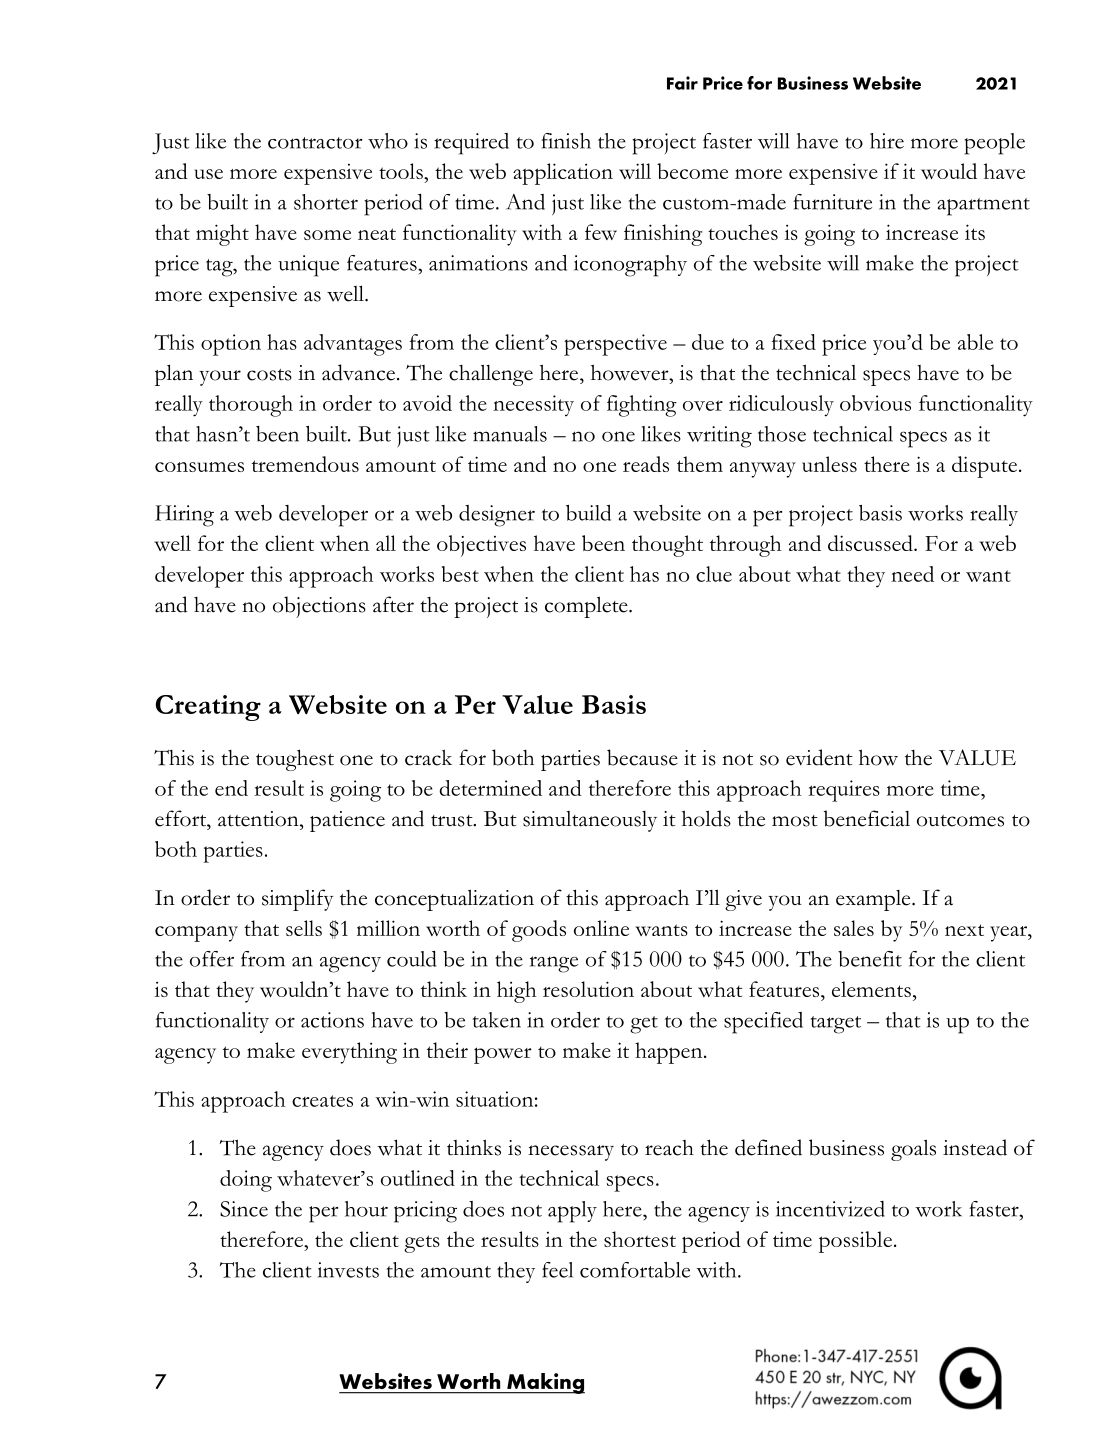 This screenshot has height=1437, width=1111. Describe the element at coordinates (244, 1209) in the screenshot. I see `Since` at that location.
